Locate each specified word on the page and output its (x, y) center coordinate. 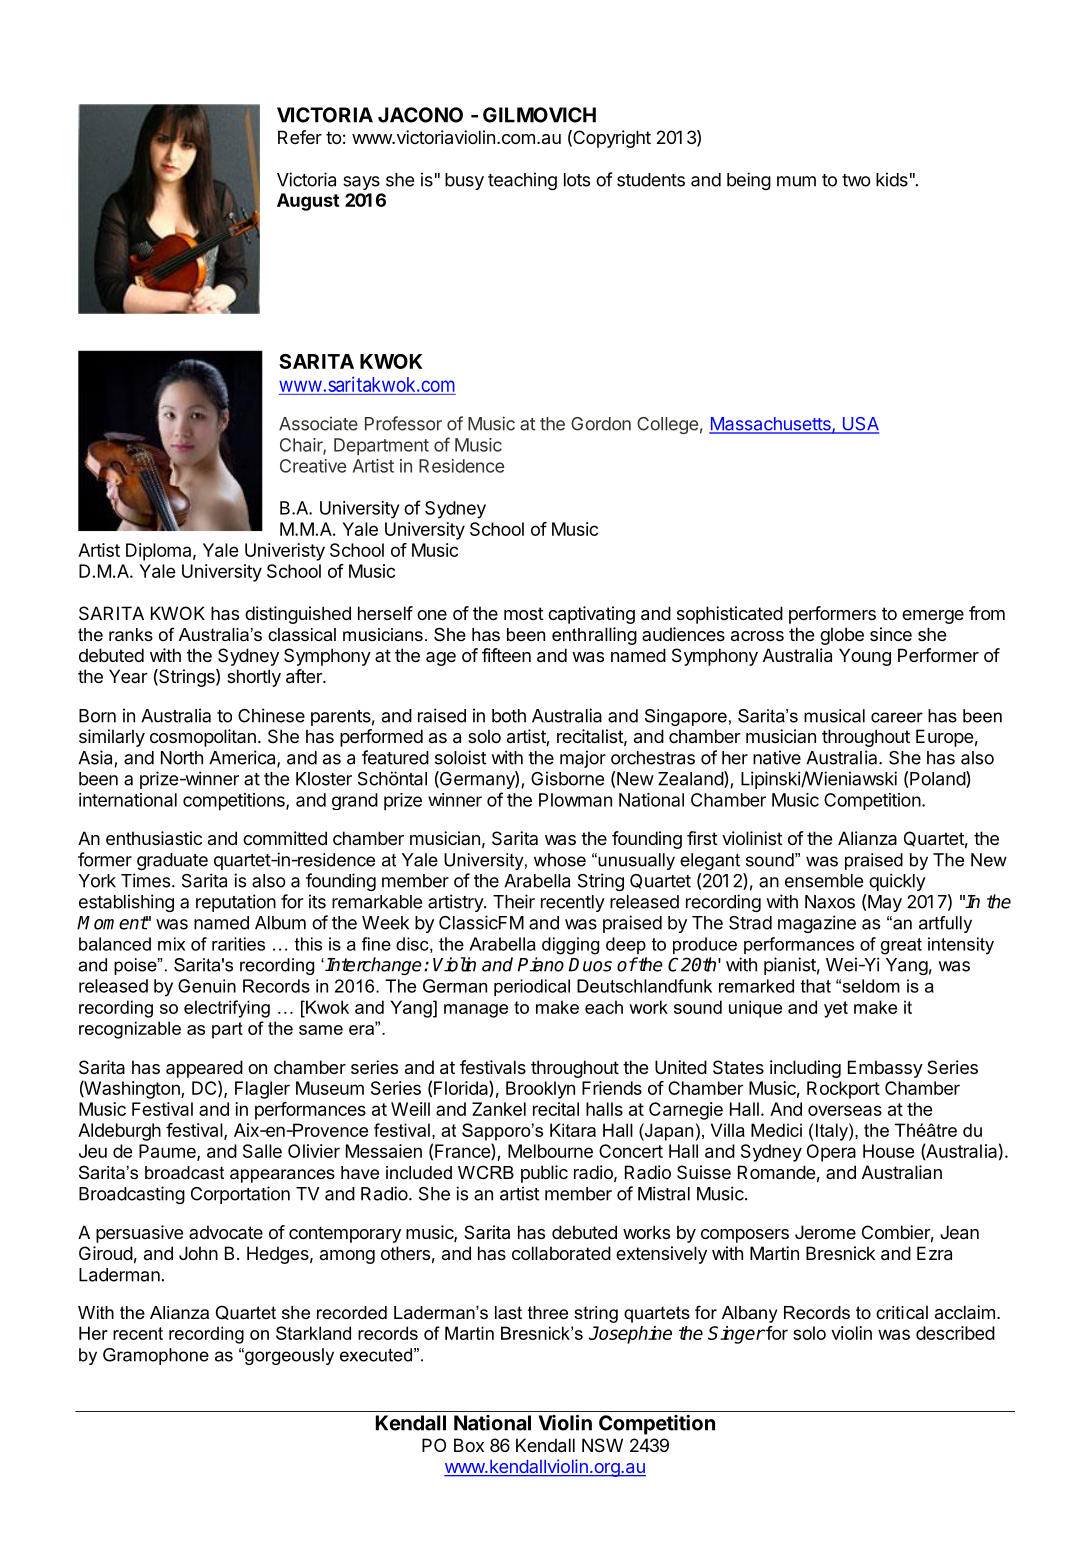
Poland (938, 779)
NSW (602, 1445)
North (182, 758)
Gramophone (156, 1356)
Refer (300, 137)
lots (577, 180)
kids (892, 179)
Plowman (575, 800)
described (955, 1333)
